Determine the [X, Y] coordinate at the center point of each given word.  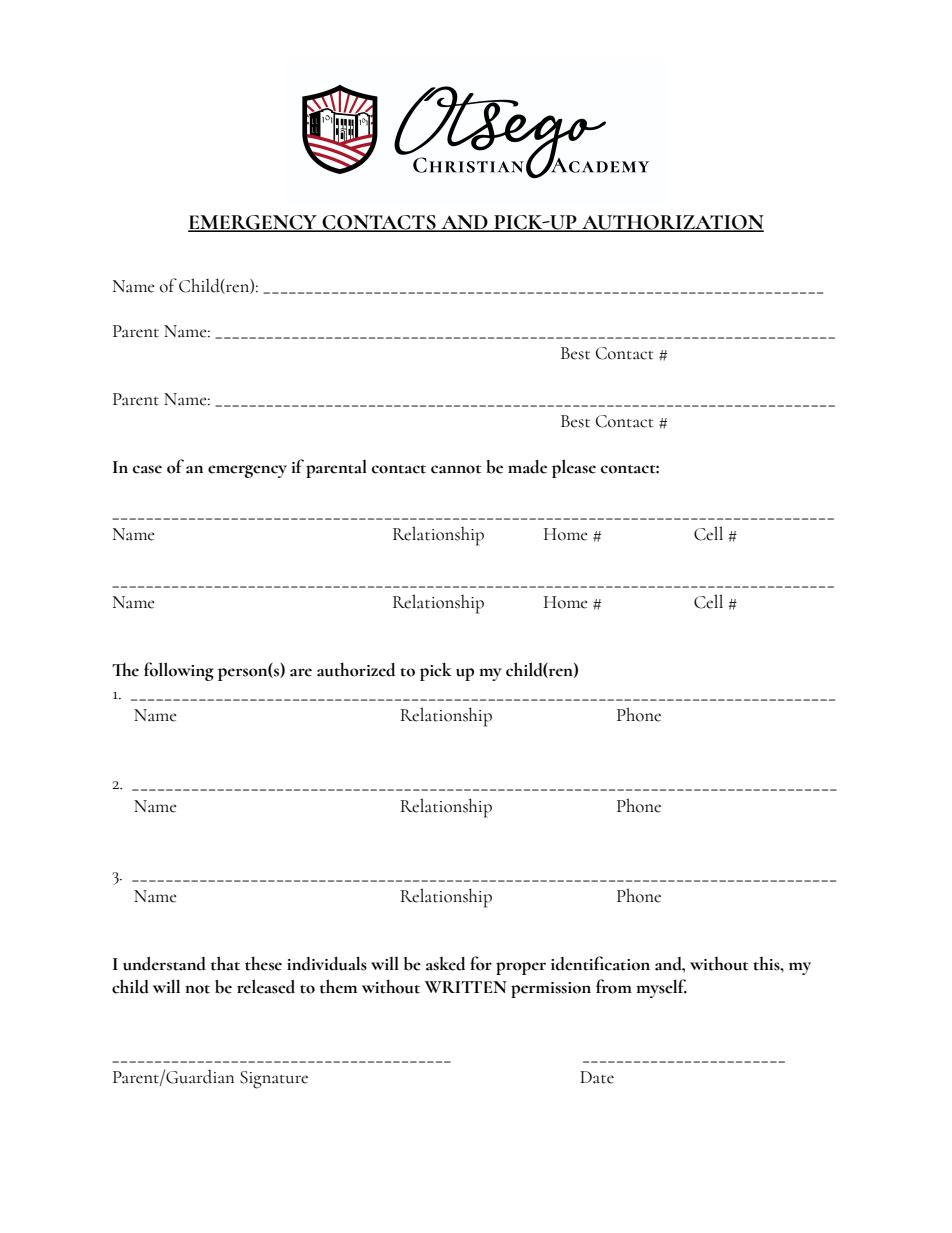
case [147, 469]
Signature [274, 1080]
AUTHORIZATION [672, 223]
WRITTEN [466, 987]
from [614, 986]
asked [445, 964]
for [481, 963]
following [179, 671]
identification [600, 963]
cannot [456, 469]
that [225, 963]
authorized [356, 669]
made [527, 467]
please [574, 468]
